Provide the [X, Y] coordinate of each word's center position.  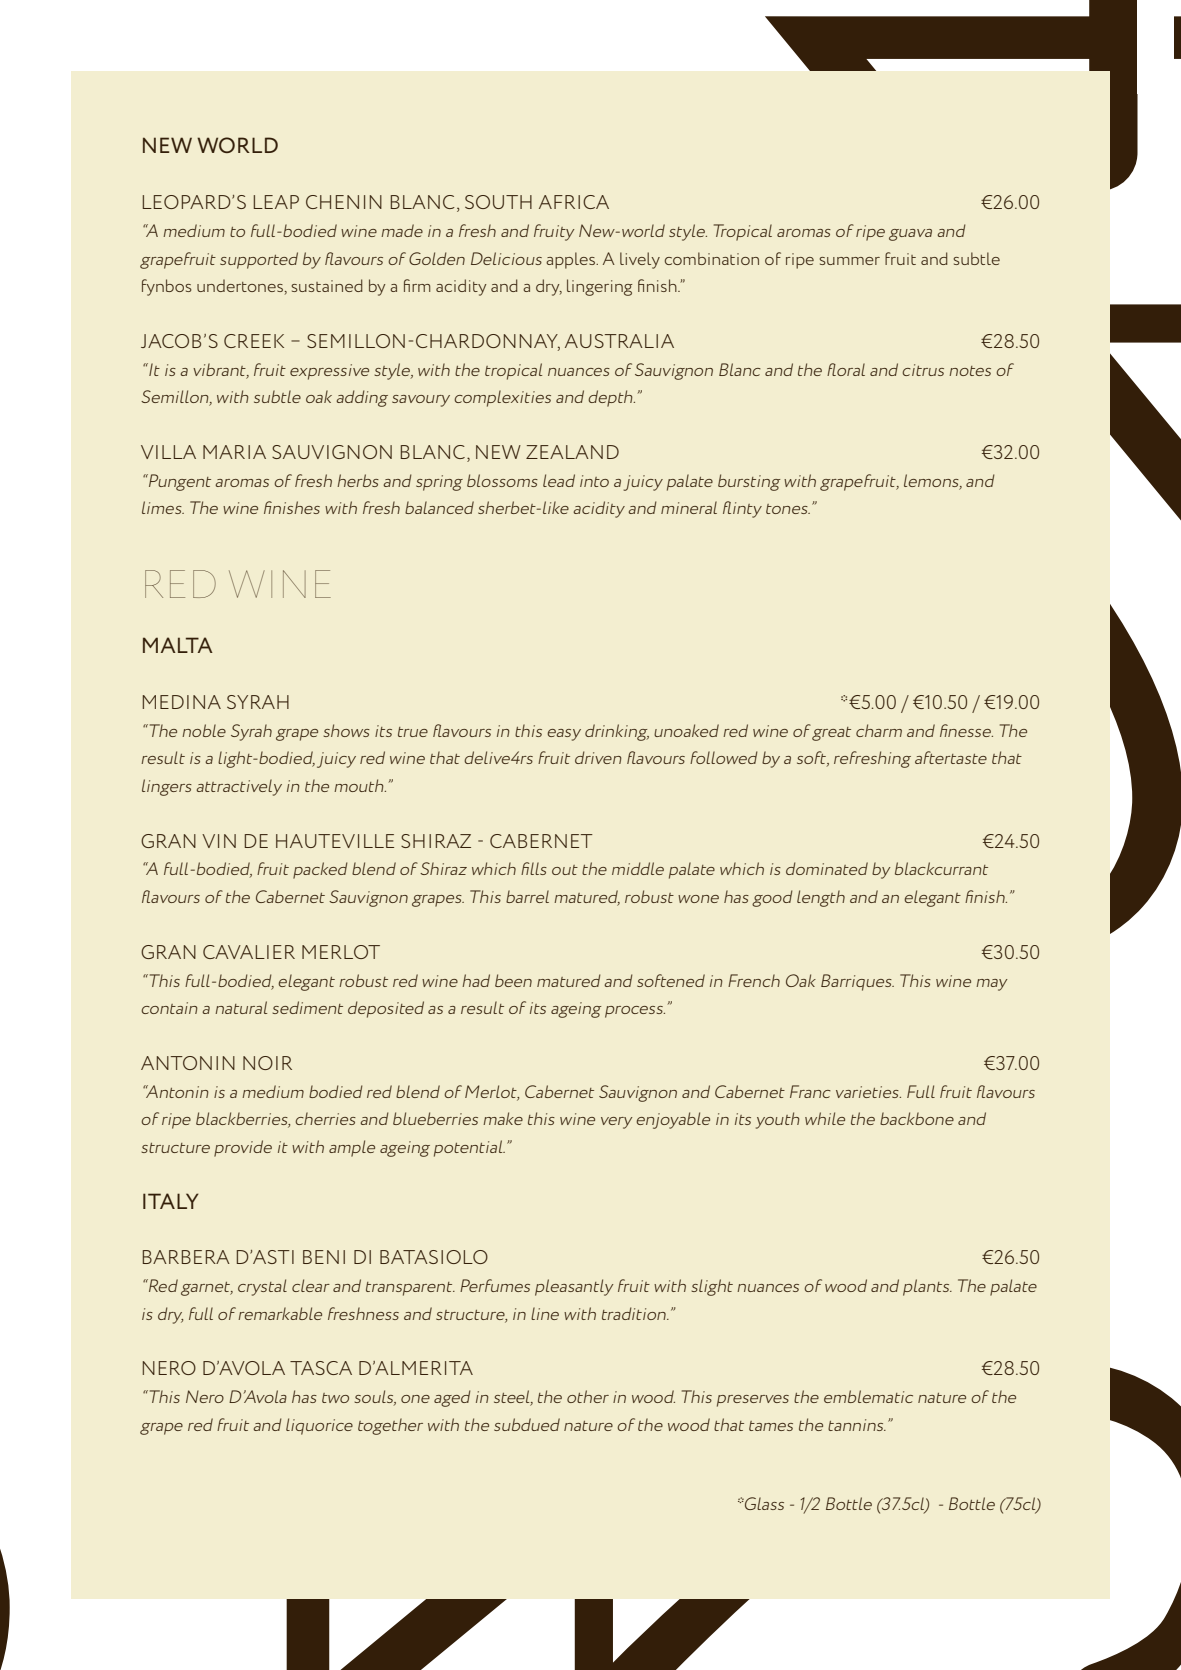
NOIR [267, 1063]
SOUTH [498, 202]
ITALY [171, 1201]
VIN [219, 841]
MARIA [234, 452]
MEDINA [182, 702]
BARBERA [186, 1257]
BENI [324, 1257]
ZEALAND [572, 452]
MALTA [178, 645]
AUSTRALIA [619, 341]
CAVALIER [249, 952]
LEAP [276, 202]
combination [712, 258]
